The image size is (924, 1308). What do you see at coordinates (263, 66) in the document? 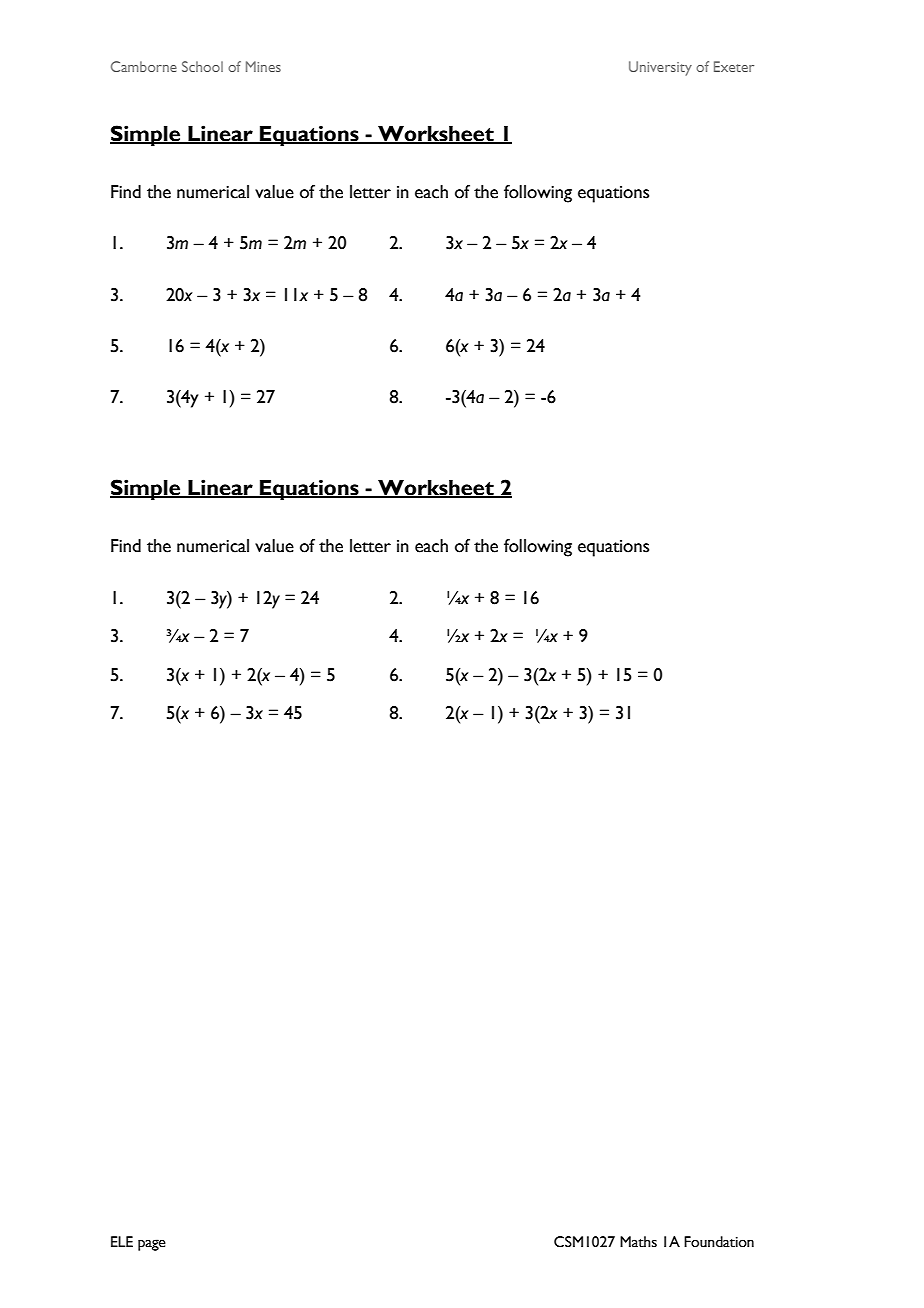
I see `Mines` at bounding box center [263, 66].
